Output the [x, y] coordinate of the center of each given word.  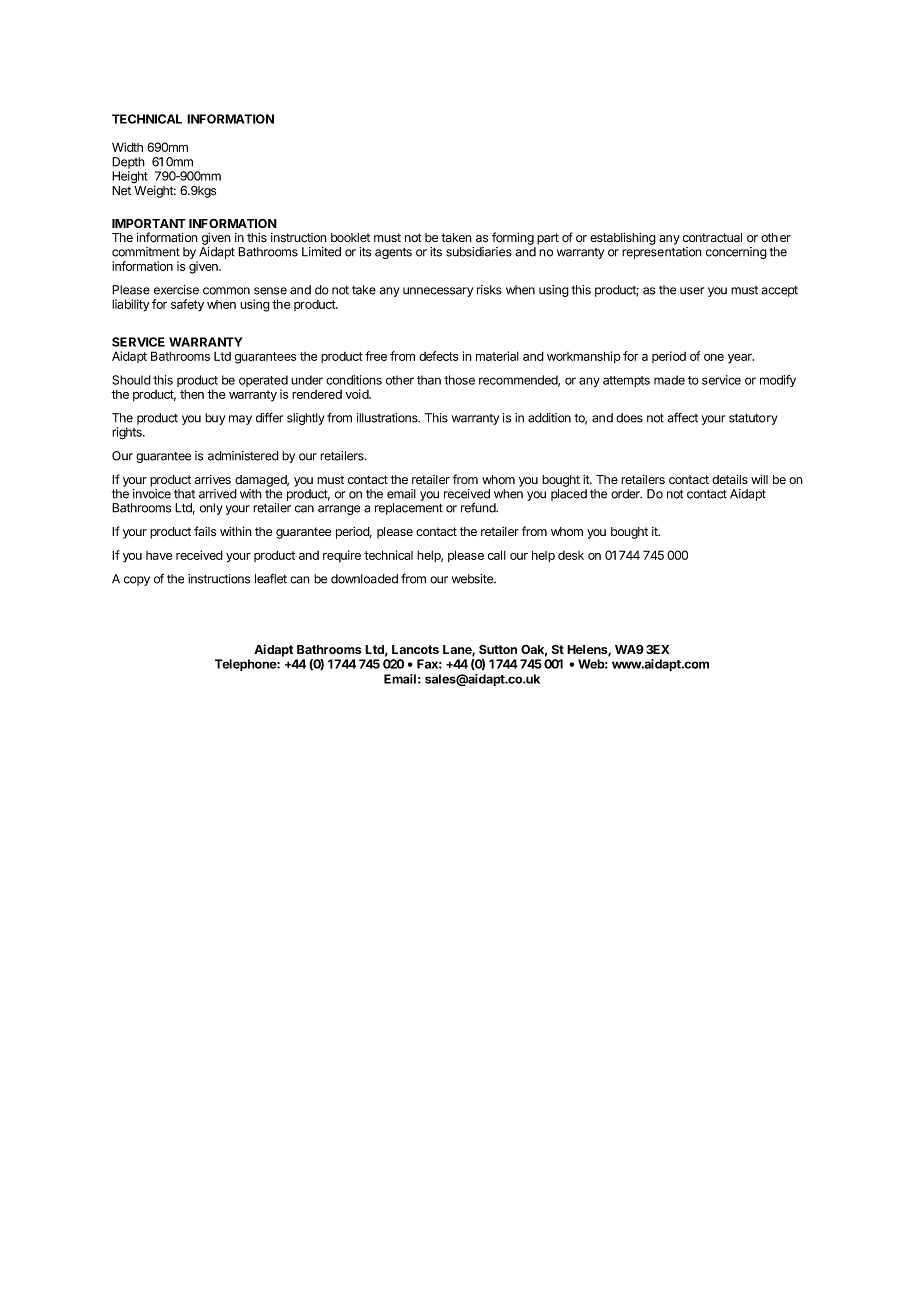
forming [513, 238]
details [730, 479]
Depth [128, 163]
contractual [712, 238]
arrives [213, 479]
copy [137, 581]
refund [479, 507]
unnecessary [438, 292]
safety [187, 305]
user [692, 291]
